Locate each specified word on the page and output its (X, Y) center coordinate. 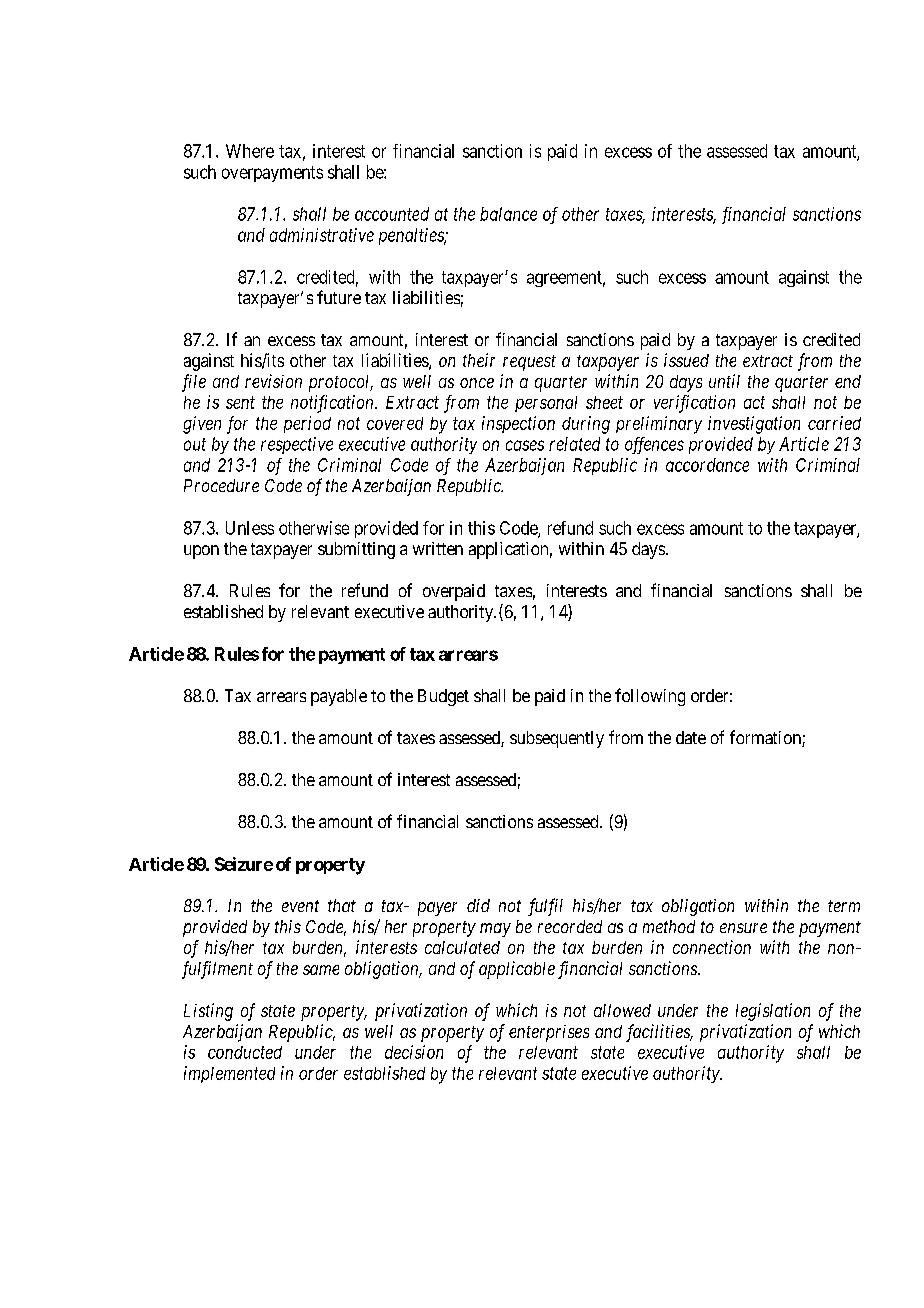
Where (250, 151)
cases (525, 445)
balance (508, 214)
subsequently (557, 739)
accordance (707, 465)
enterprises (549, 1033)
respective (297, 445)
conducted (245, 1052)
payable (339, 697)
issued (686, 360)
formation (766, 738)
